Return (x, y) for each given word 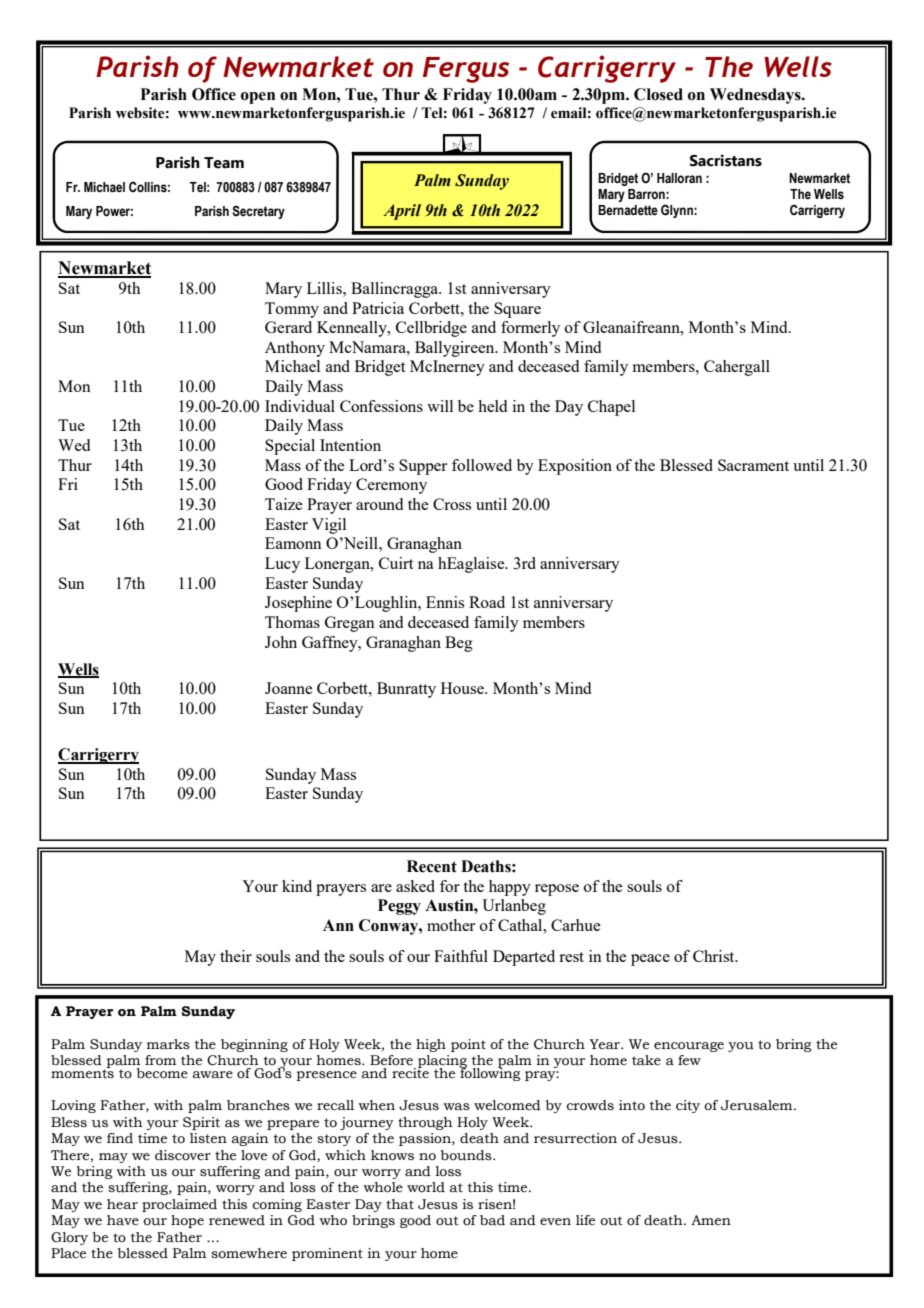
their (236, 956)
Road (487, 602)
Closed (658, 94)
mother (451, 925)
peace (650, 960)
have (123, 1220)
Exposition (575, 467)
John (281, 642)
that (400, 1204)
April (402, 212)
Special (290, 447)
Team (224, 163)
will (440, 406)
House (463, 688)
